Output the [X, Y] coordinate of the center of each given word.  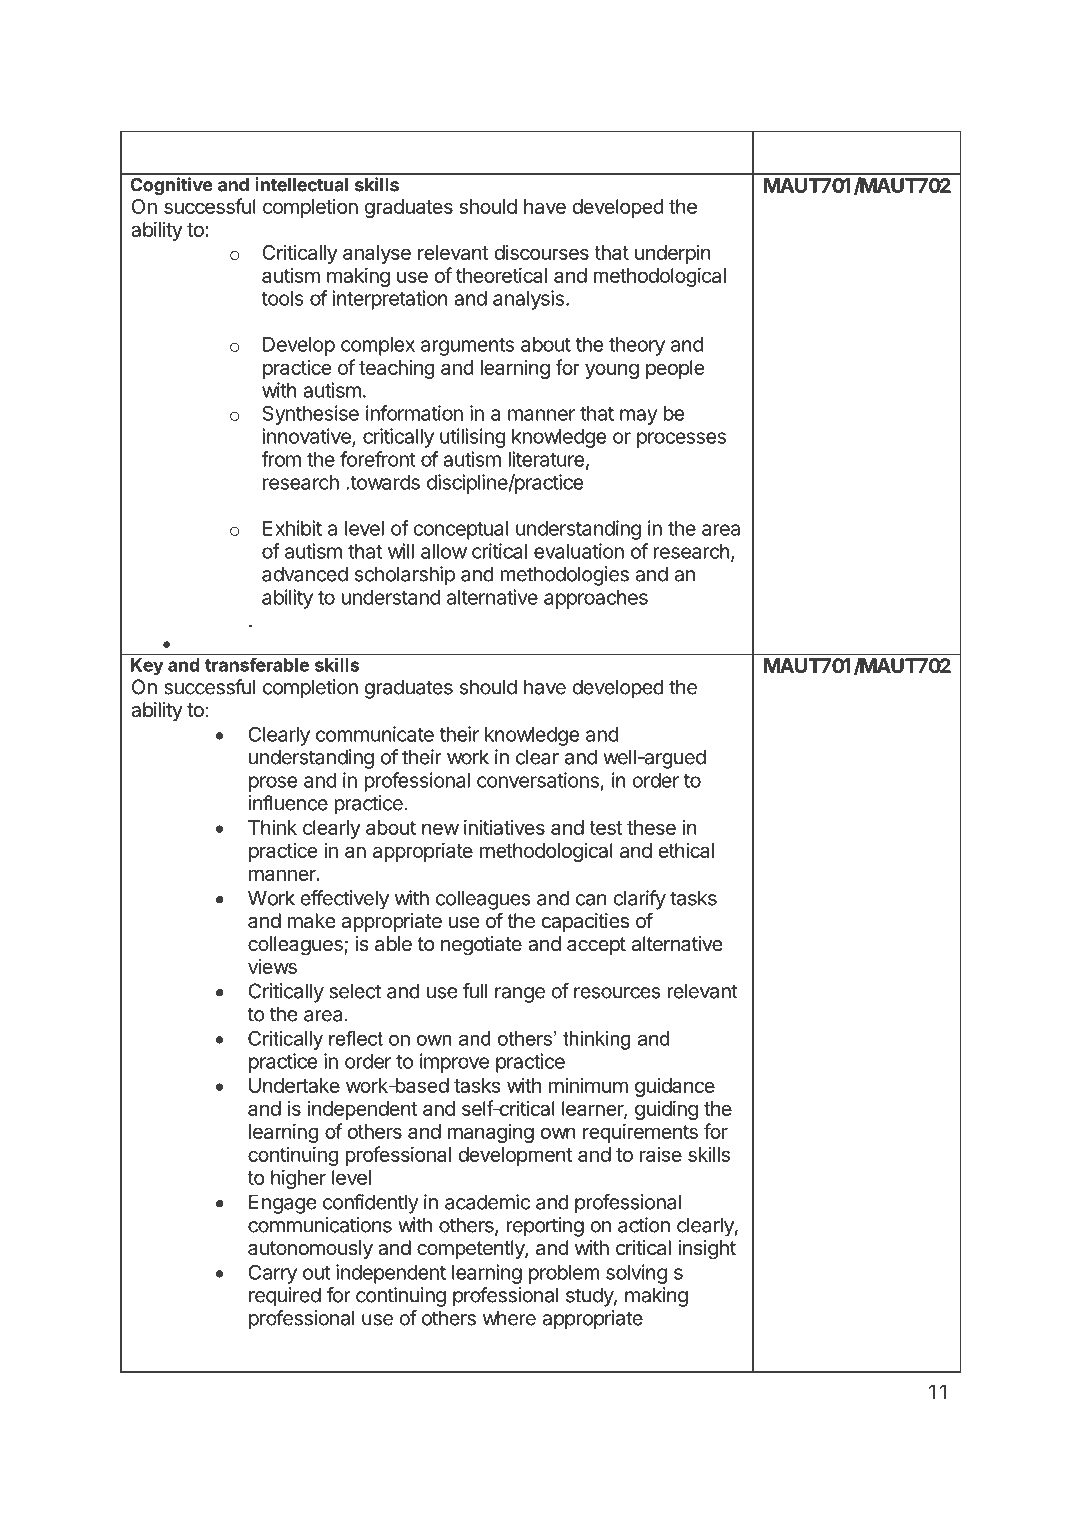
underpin [673, 254]
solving [636, 1274]
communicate [375, 734]
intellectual [301, 184]
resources [617, 993]
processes [681, 440]
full [475, 991]
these [651, 827]
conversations [538, 780]
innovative [308, 437]
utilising [473, 438]
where [509, 1318]
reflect [356, 1038]
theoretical [501, 275]
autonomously [310, 1249]
